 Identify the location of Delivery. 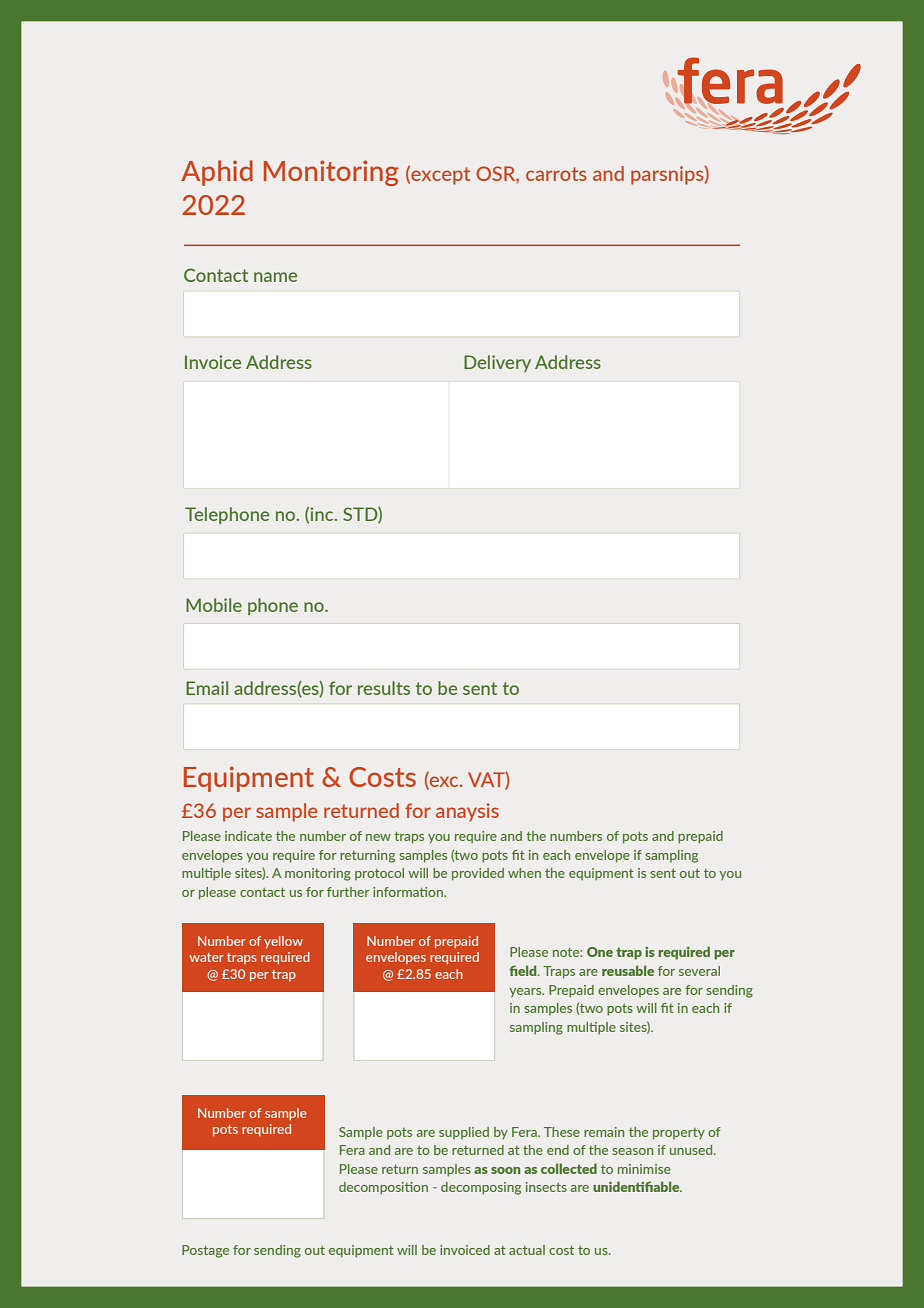
(497, 363).
